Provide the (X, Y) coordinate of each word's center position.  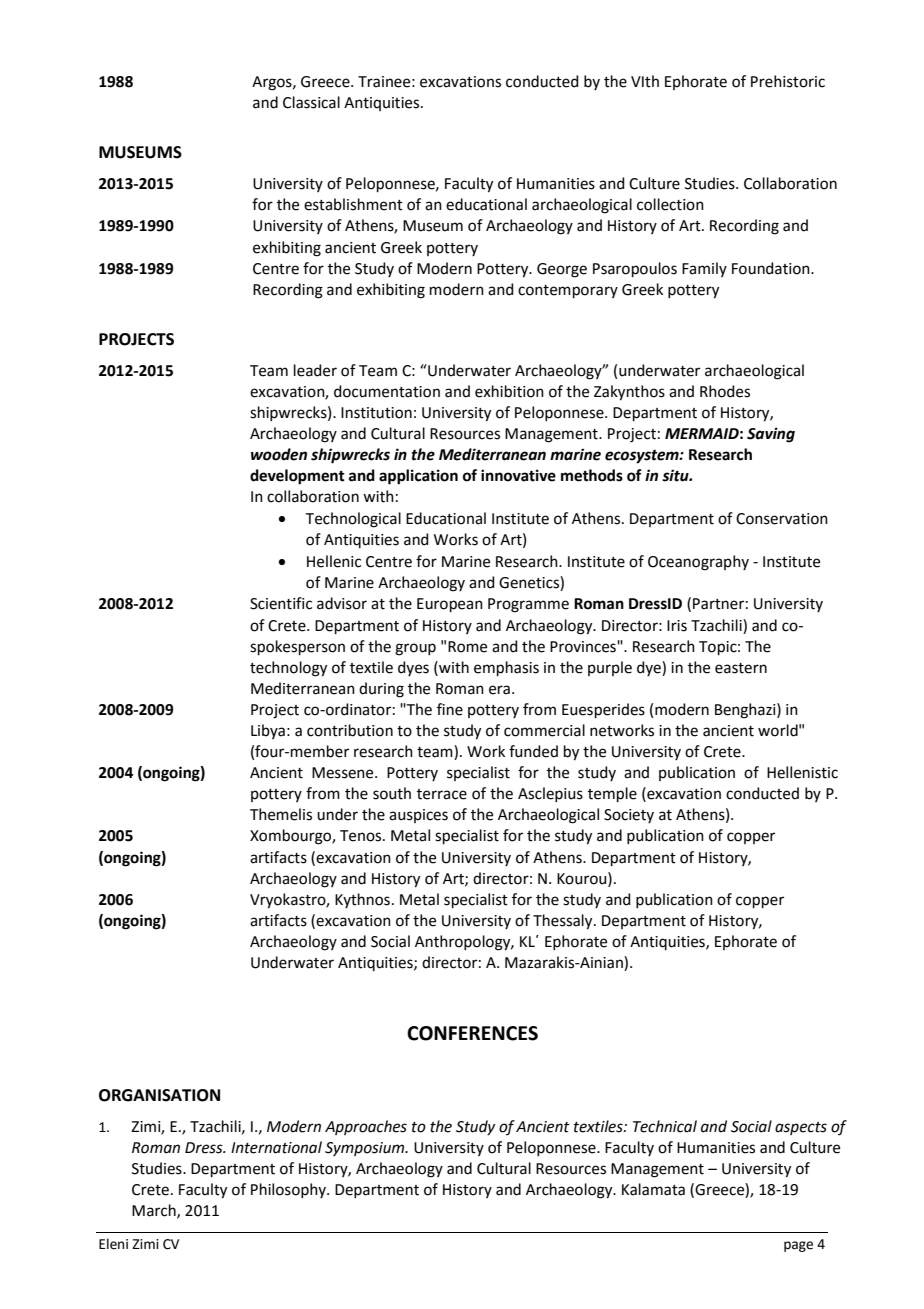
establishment (353, 204)
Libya (268, 731)
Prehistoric (788, 81)
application (418, 477)
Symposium (366, 1149)
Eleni (113, 1244)
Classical (311, 102)
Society (629, 816)
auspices (418, 816)
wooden (279, 454)
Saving (771, 435)
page (798, 1246)
